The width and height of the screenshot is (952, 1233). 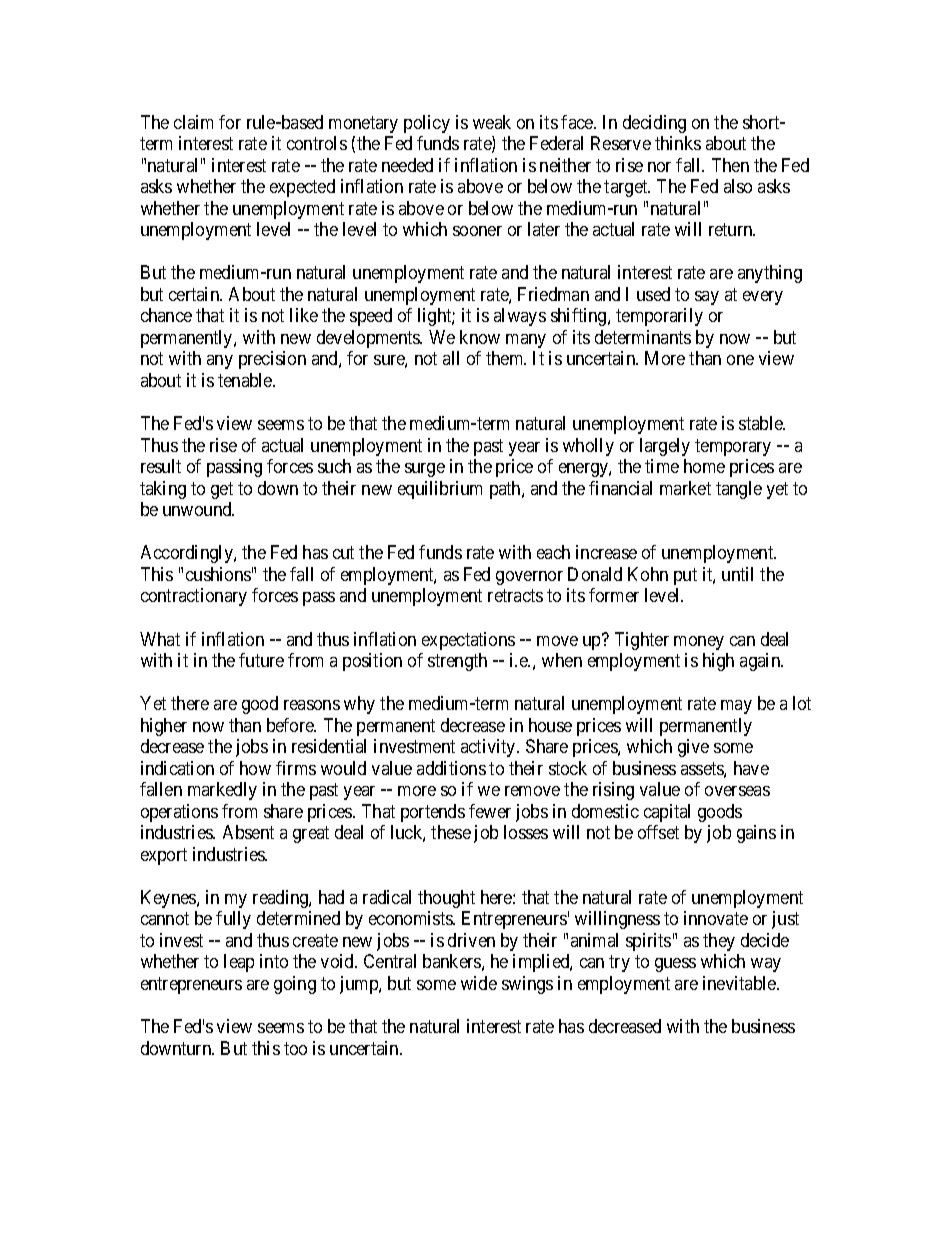 What do you see at coordinates (246, 380) in the screenshot?
I see `tenable` at bounding box center [246, 380].
